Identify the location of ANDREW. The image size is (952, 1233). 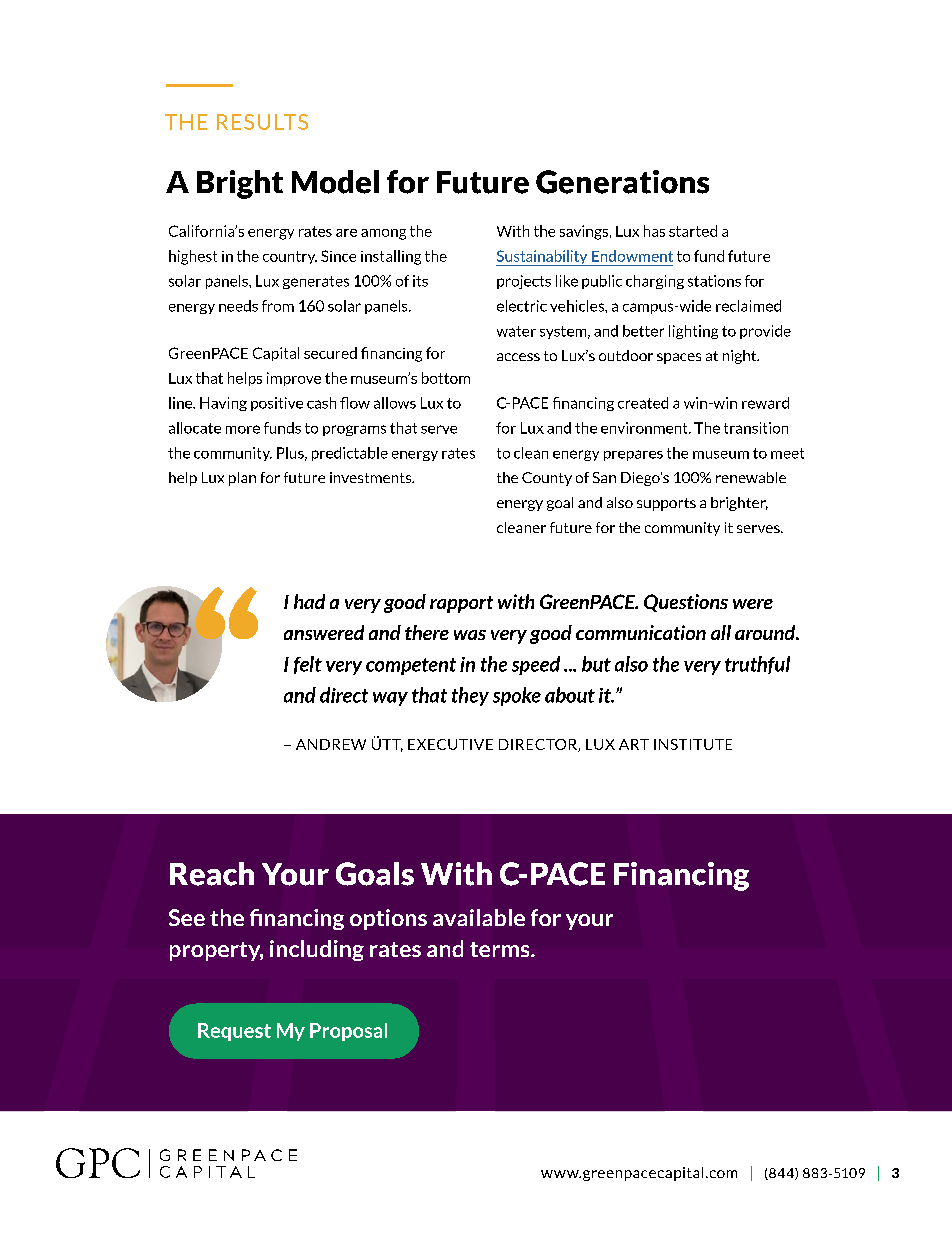
(331, 744).
